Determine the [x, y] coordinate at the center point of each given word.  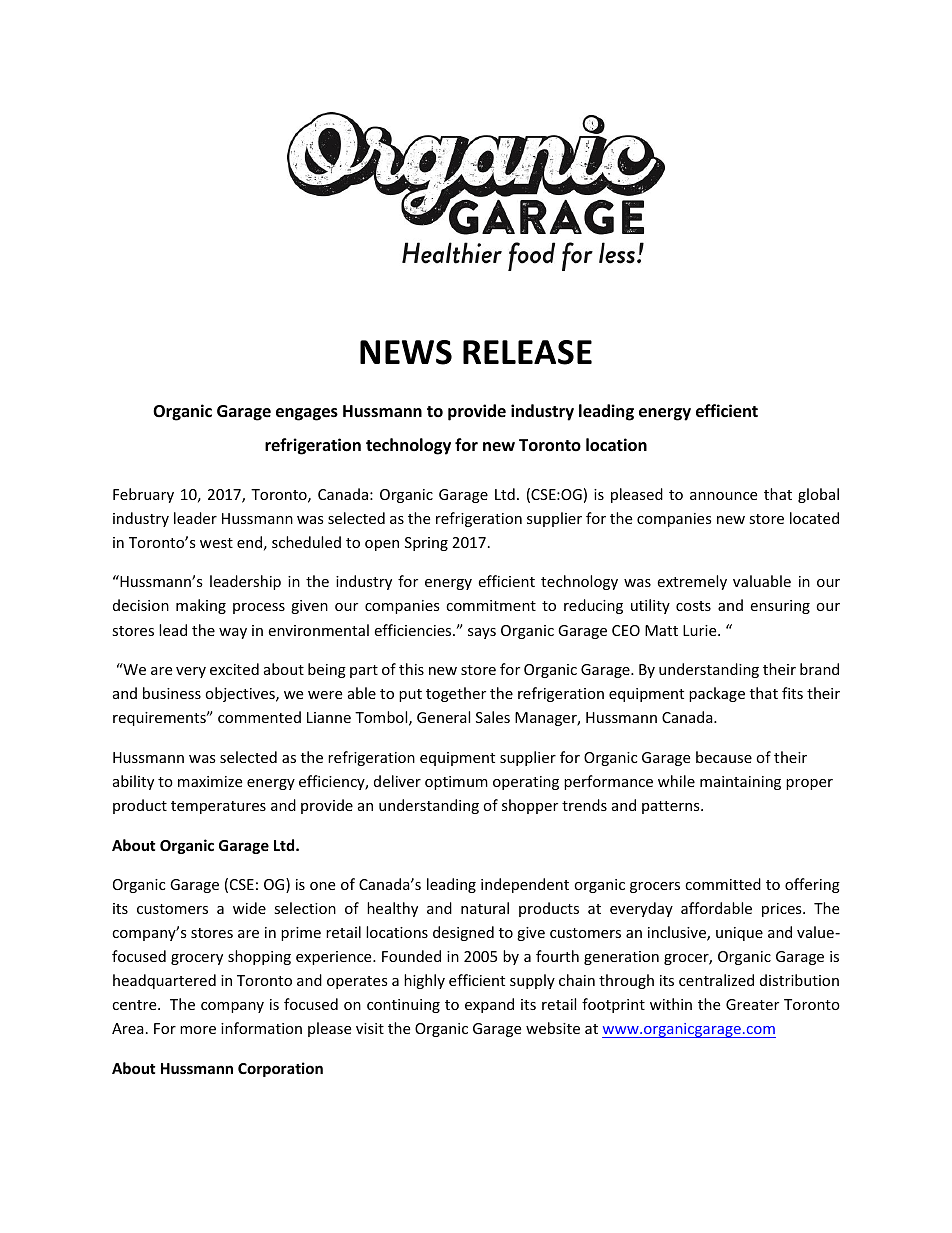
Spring [426, 544]
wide [249, 908]
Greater [752, 1004]
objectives [241, 694]
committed [723, 884]
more [198, 1030]
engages [307, 414]
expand [489, 1005]
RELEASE [527, 352]
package [717, 694]
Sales [493, 717]
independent [525, 885]
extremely [692, 582]
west [216, 543]
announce [723, 496]
